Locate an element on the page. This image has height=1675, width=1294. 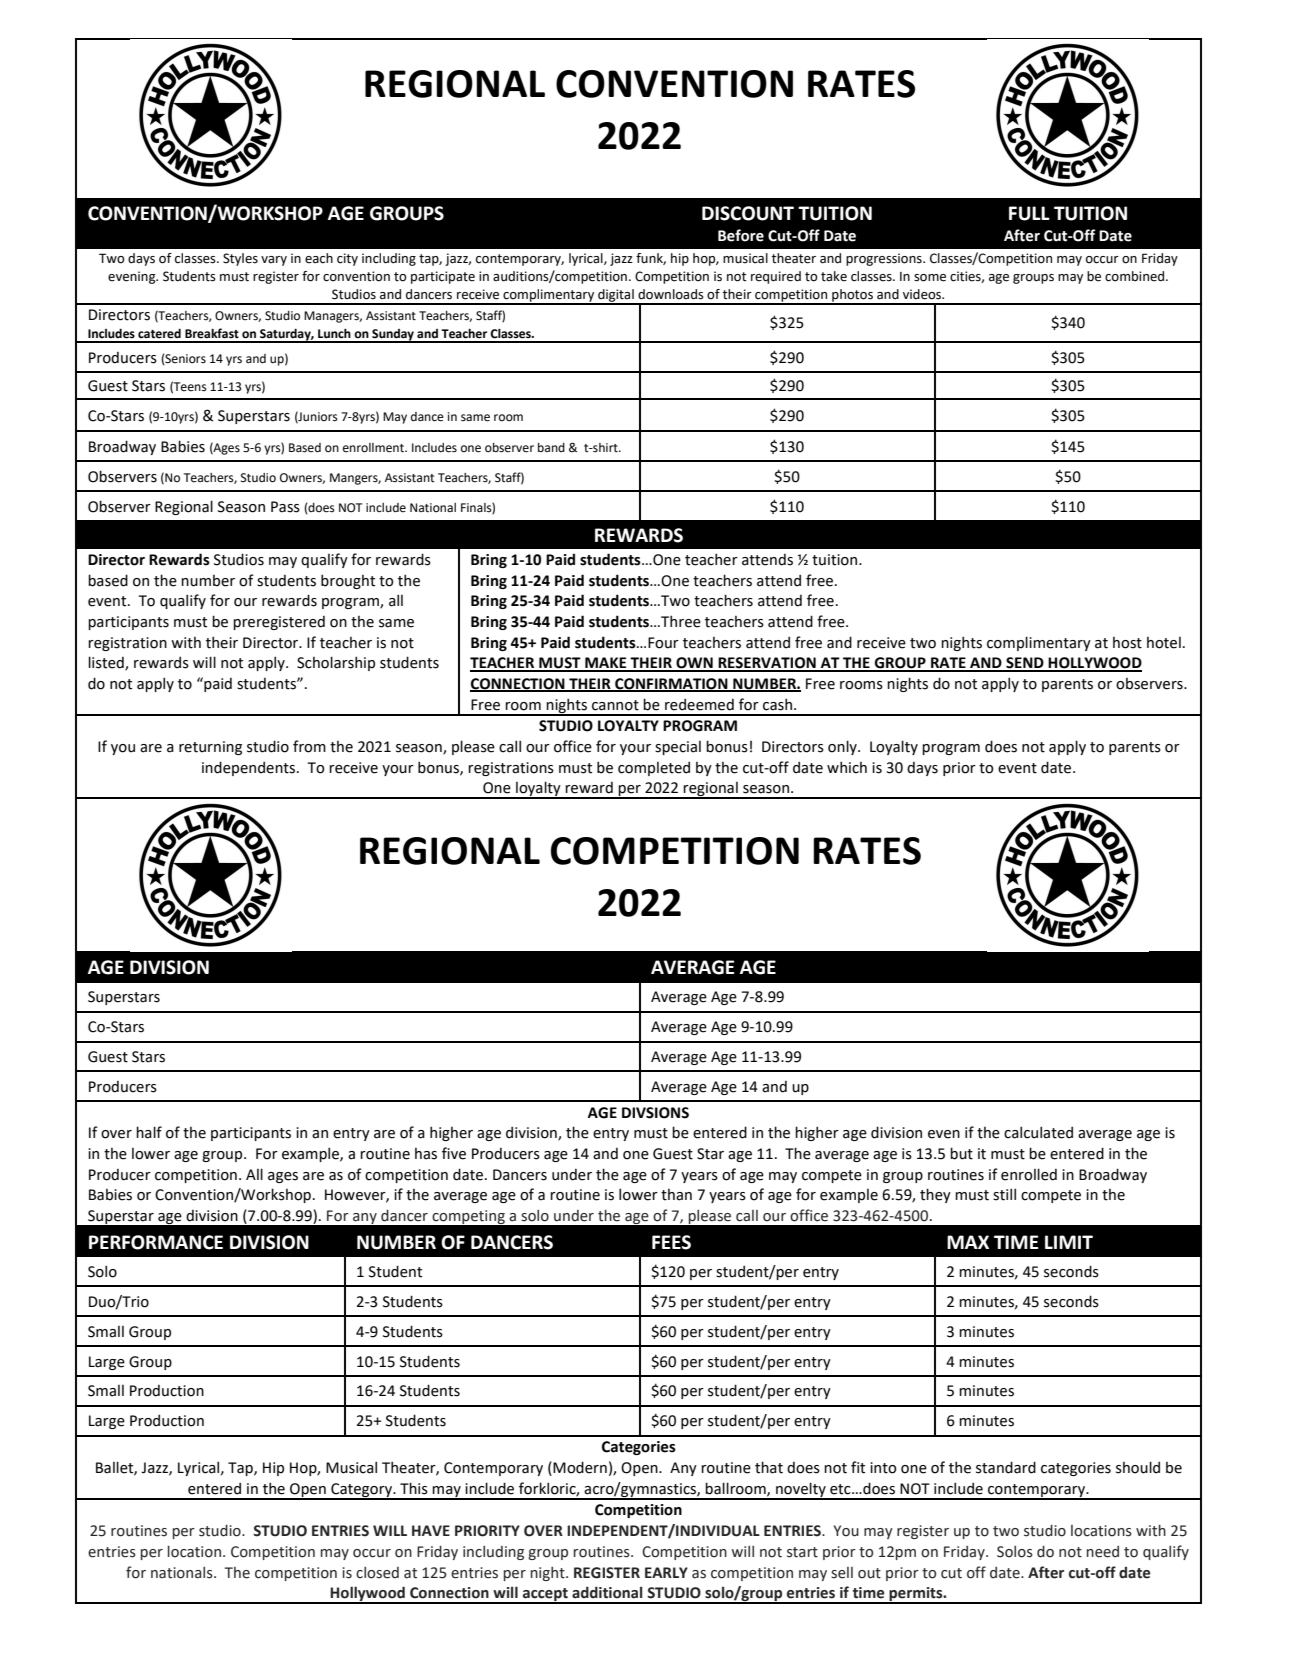
cannot is located at coordinates (615, 705).
